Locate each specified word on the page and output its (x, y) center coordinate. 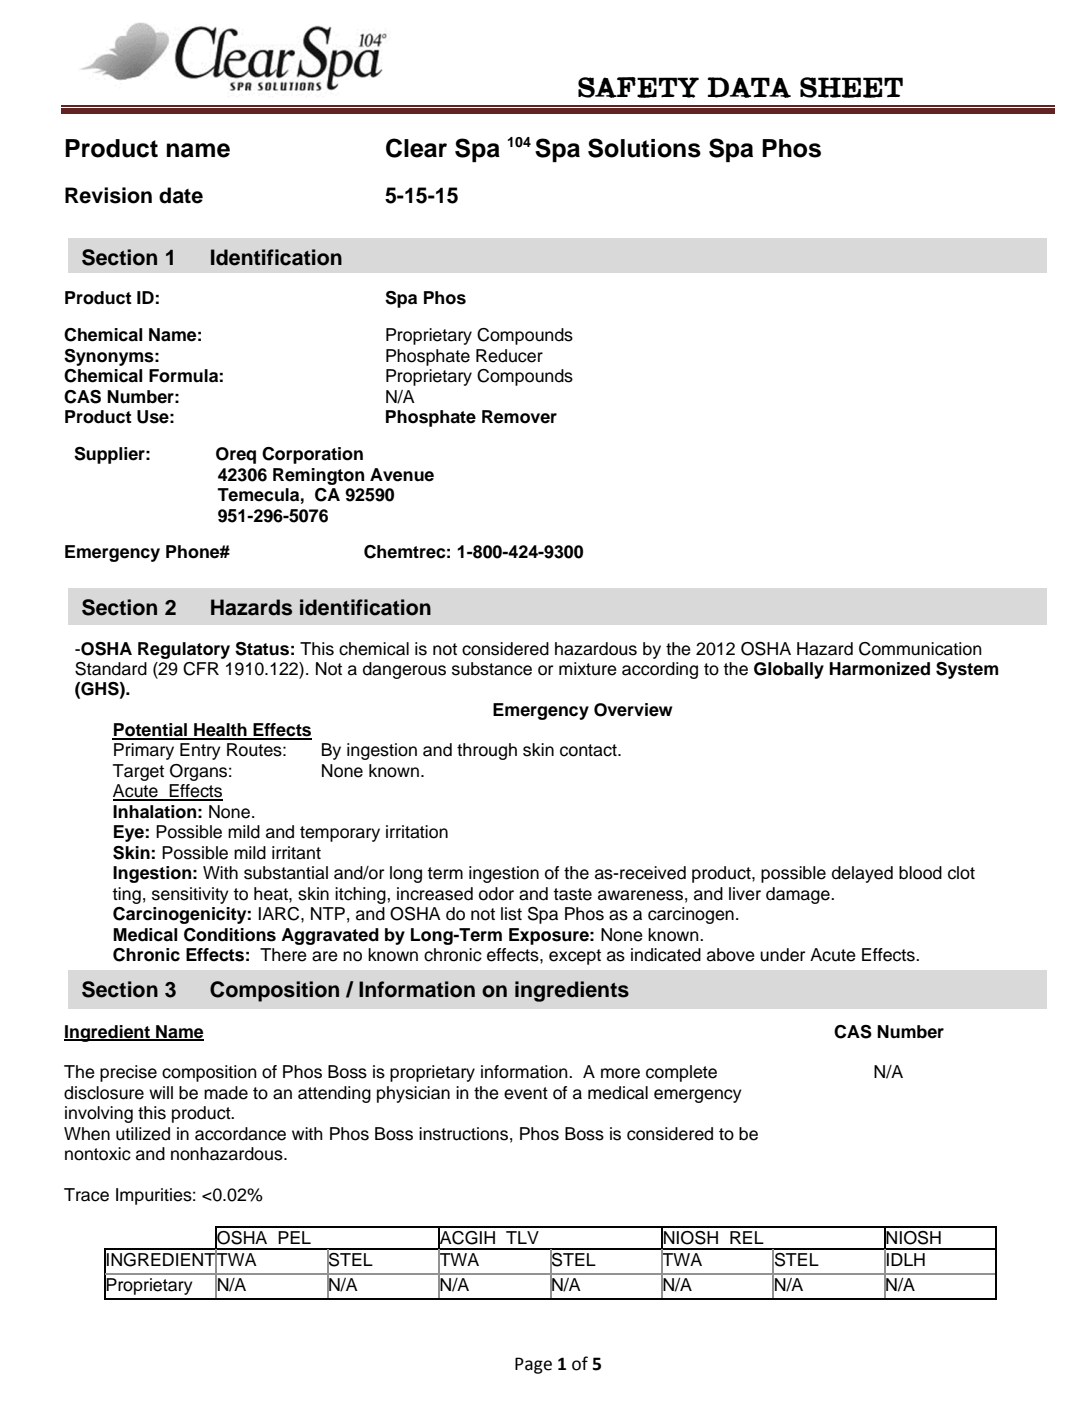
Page (533, 1365)
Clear (416, 148)
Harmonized (880, 669)
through (487, 751)
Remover (519, 417)
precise (128, 1073)
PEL (294, 1237)
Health (220, 731)
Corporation (312, 455)
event (526, 1093)
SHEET (851, 87)
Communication (920, 649)
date (181, 195)
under (782, 955)
